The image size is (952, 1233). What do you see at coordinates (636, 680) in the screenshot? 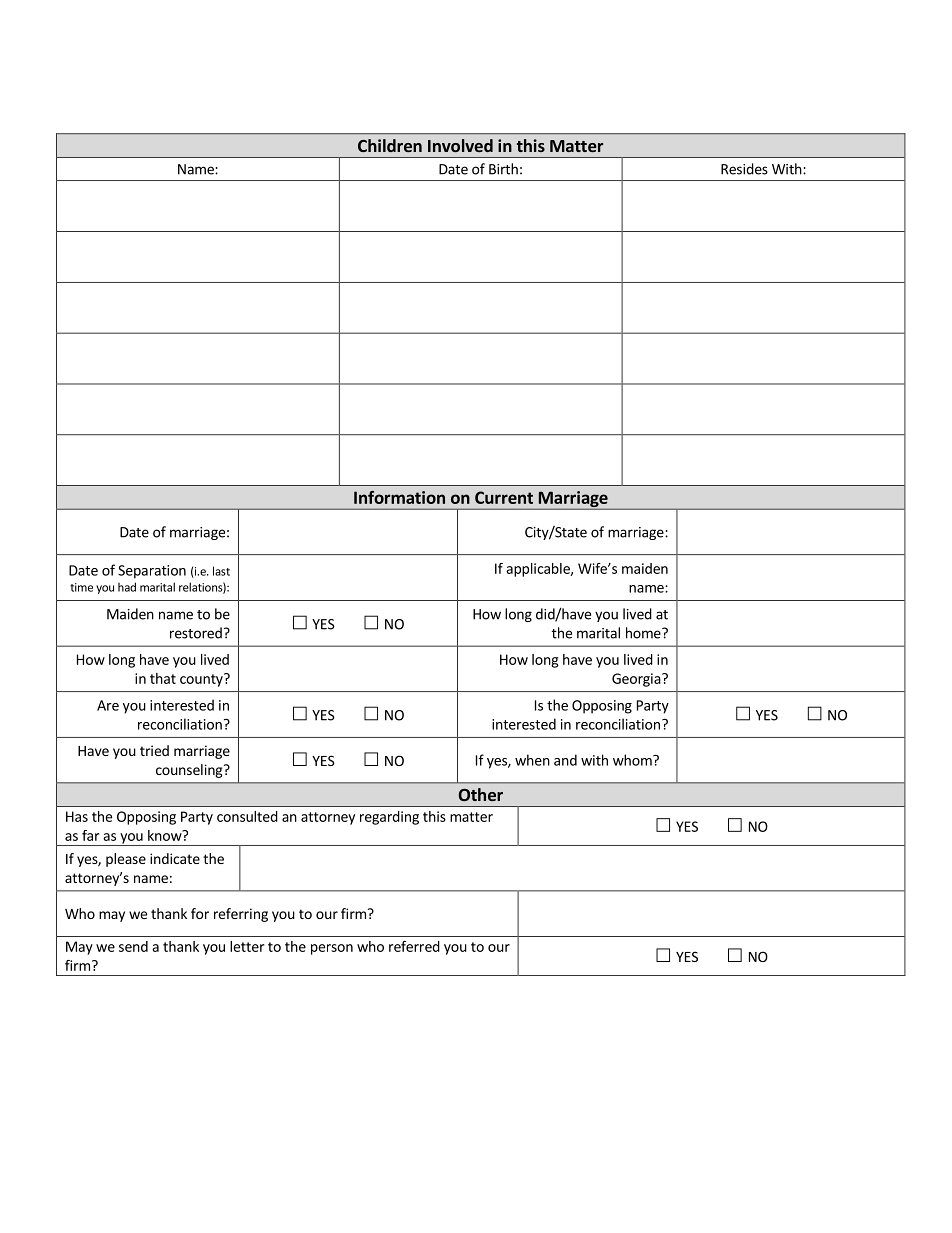
I see `Georgia` at bounding box center [636, 680].
